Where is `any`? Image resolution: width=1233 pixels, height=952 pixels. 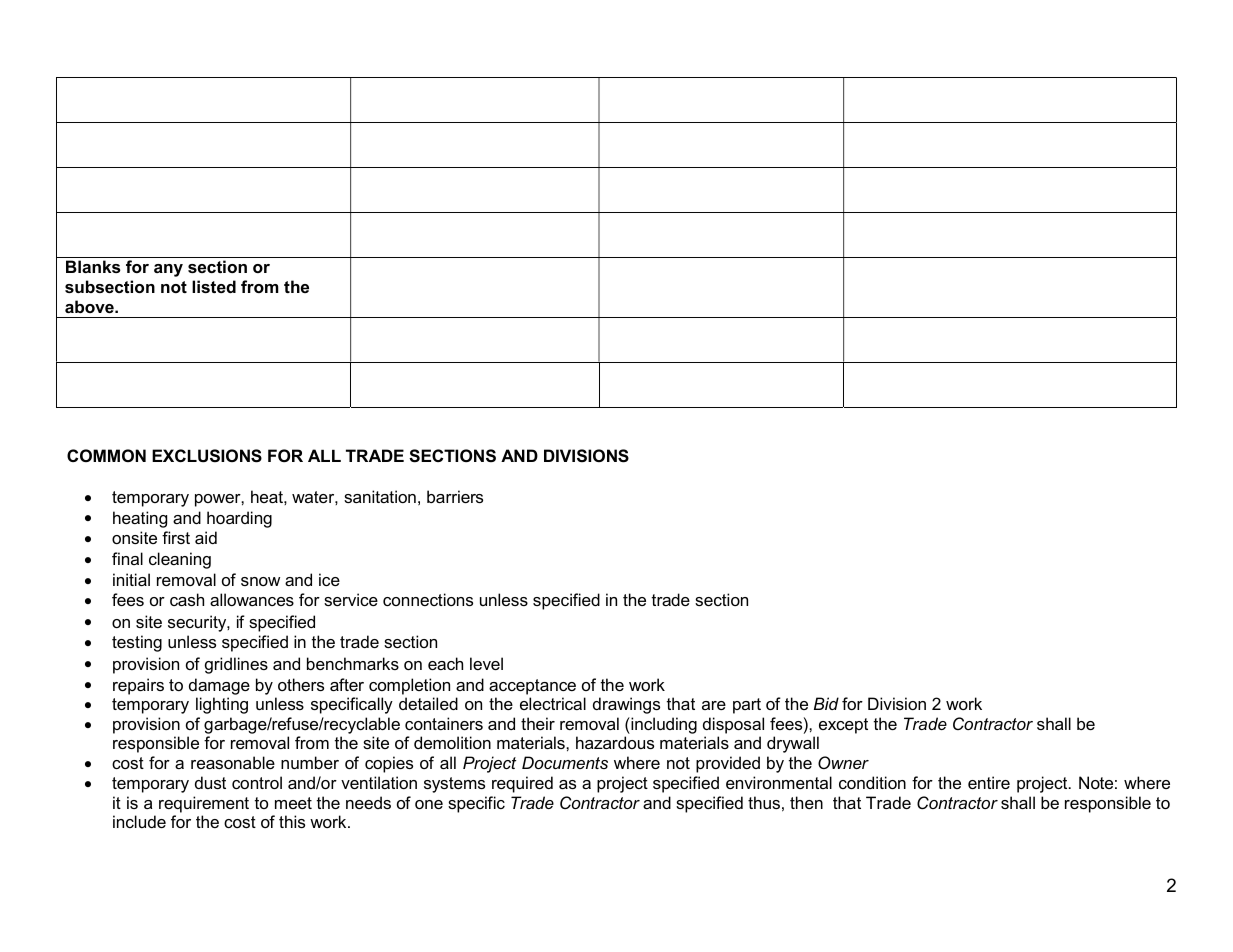
any is located at coordinates (168, 270).
